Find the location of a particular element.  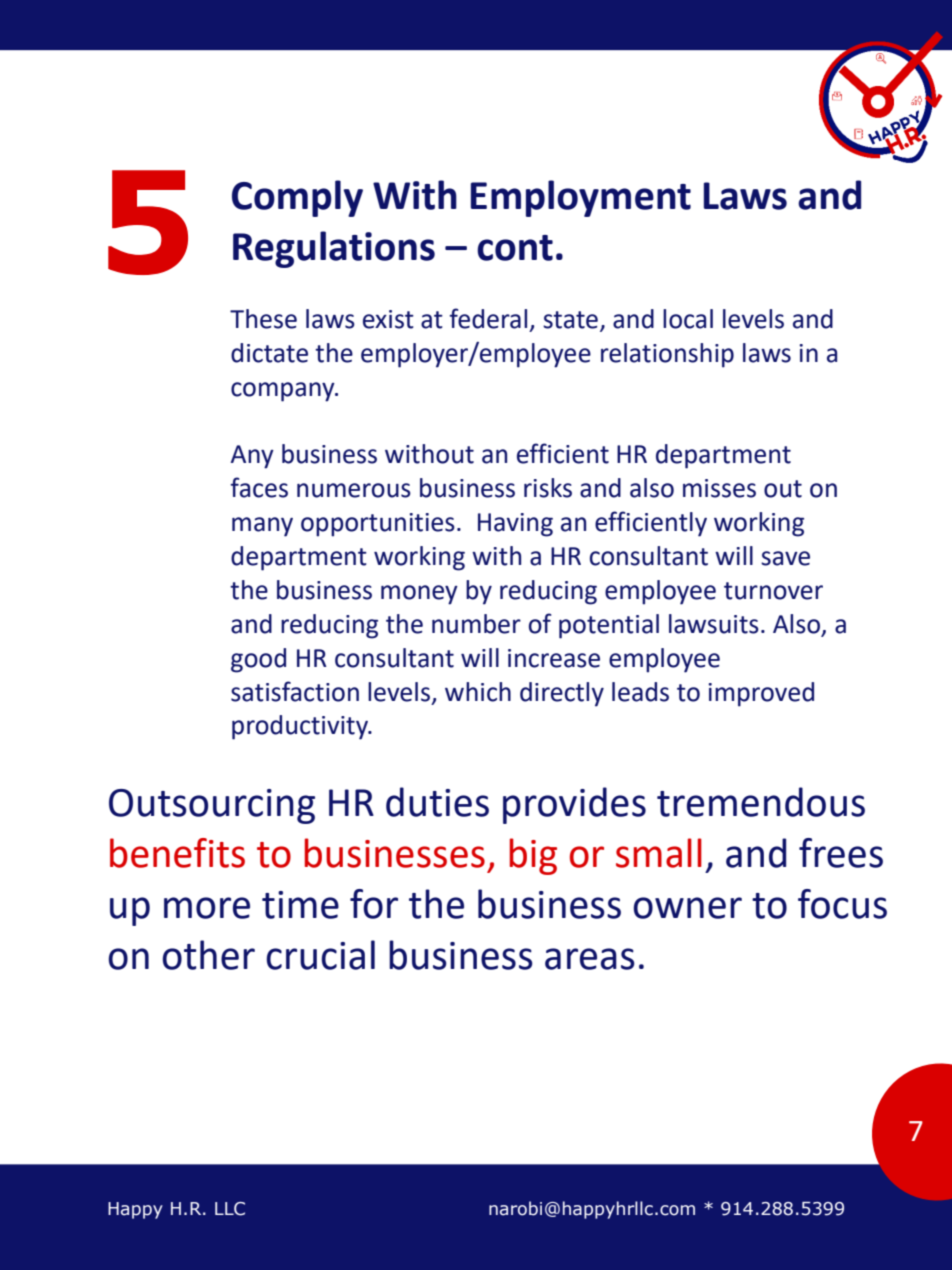

cont is located at coordinates (515, 248).
